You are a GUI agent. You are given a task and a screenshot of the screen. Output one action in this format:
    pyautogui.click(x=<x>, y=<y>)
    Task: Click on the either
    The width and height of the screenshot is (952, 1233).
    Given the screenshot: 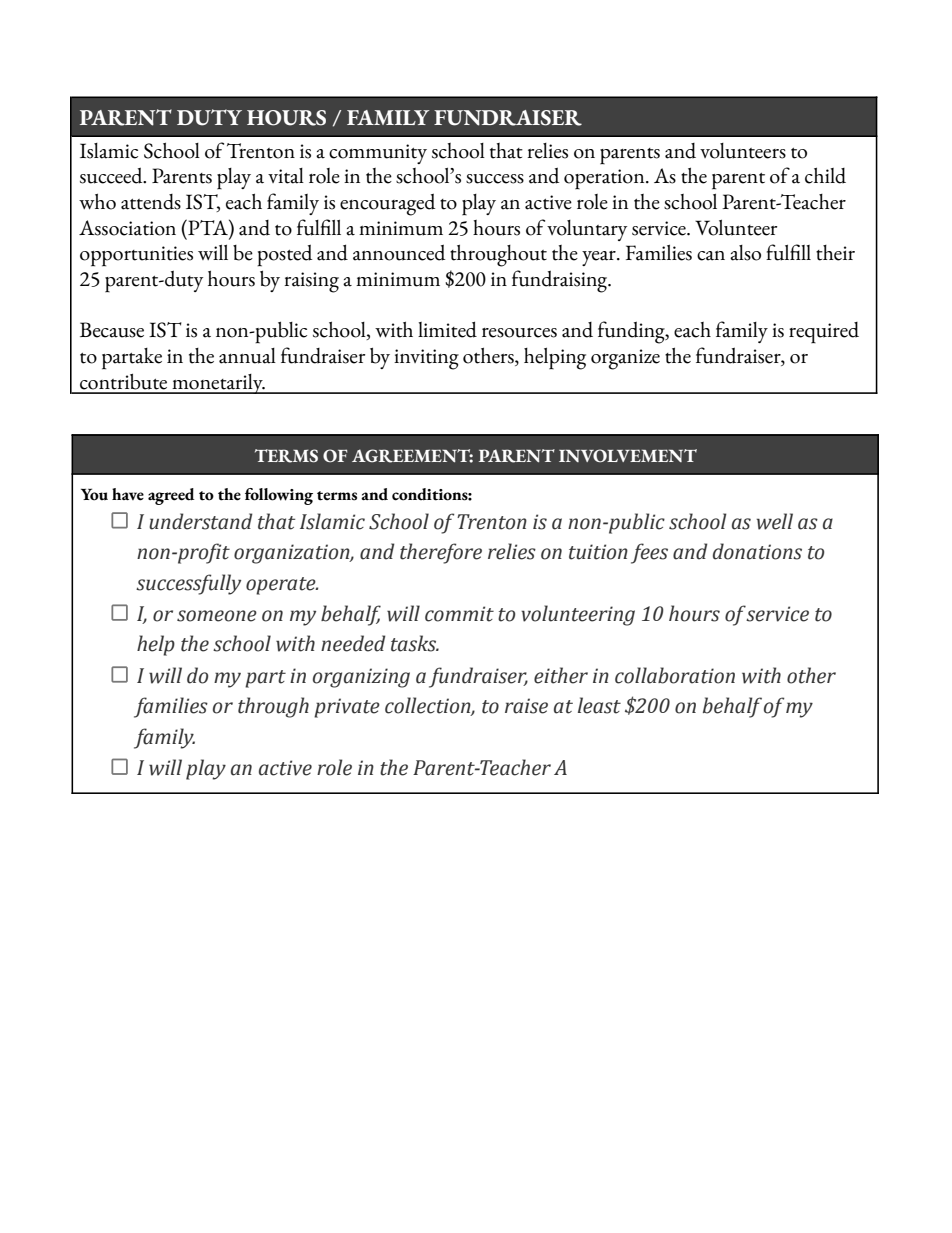 What is the action you would take?
    pyautogui.click(x=561, y=675)
